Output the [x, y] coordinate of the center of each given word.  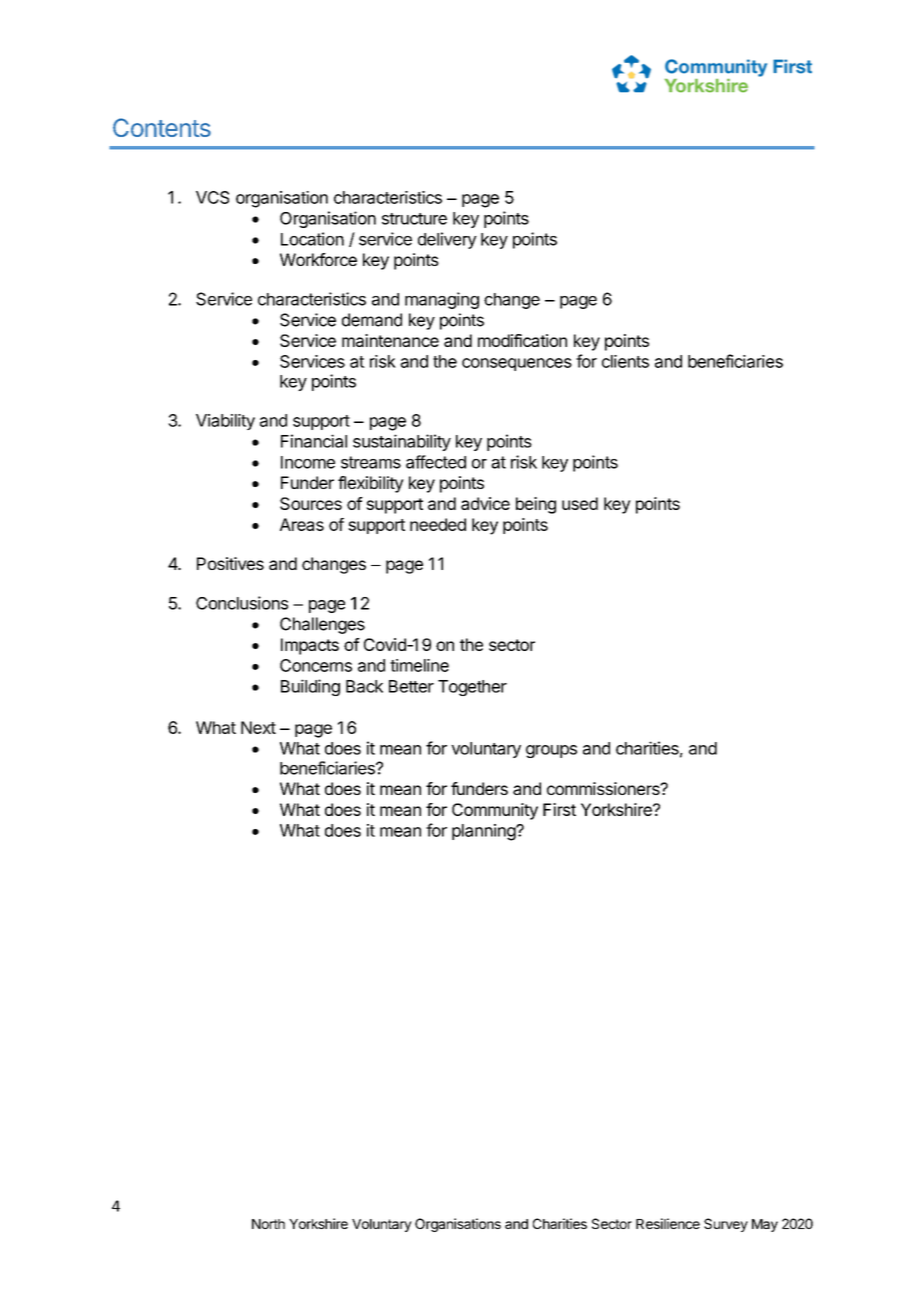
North [268, 1224]
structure [414, 219]
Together [472, 688]
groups [551, 751]
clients [625, 361]
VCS [212, 197]
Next [258, 727]
